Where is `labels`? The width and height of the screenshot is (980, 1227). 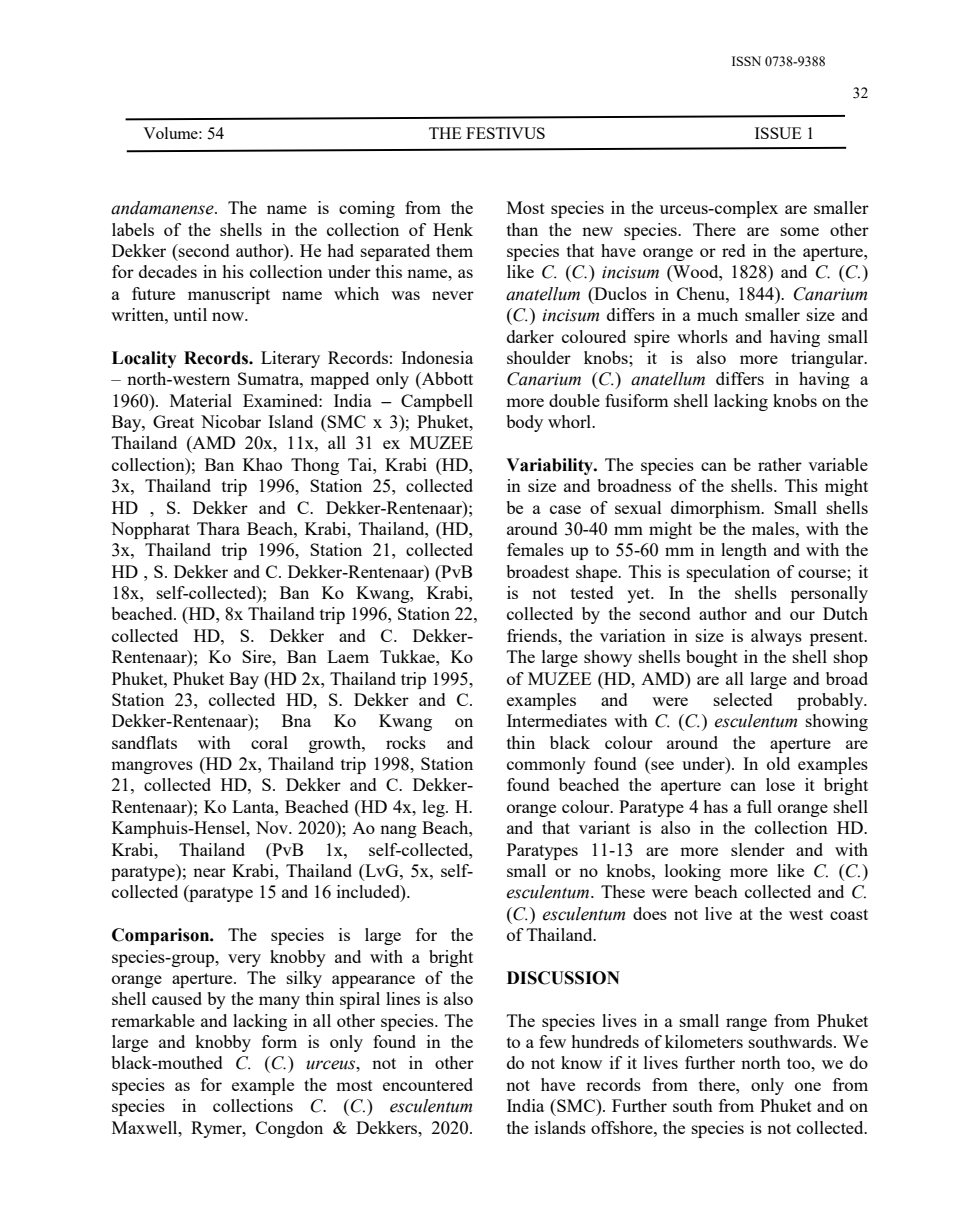 labels is located at coordinates (133, 229).
